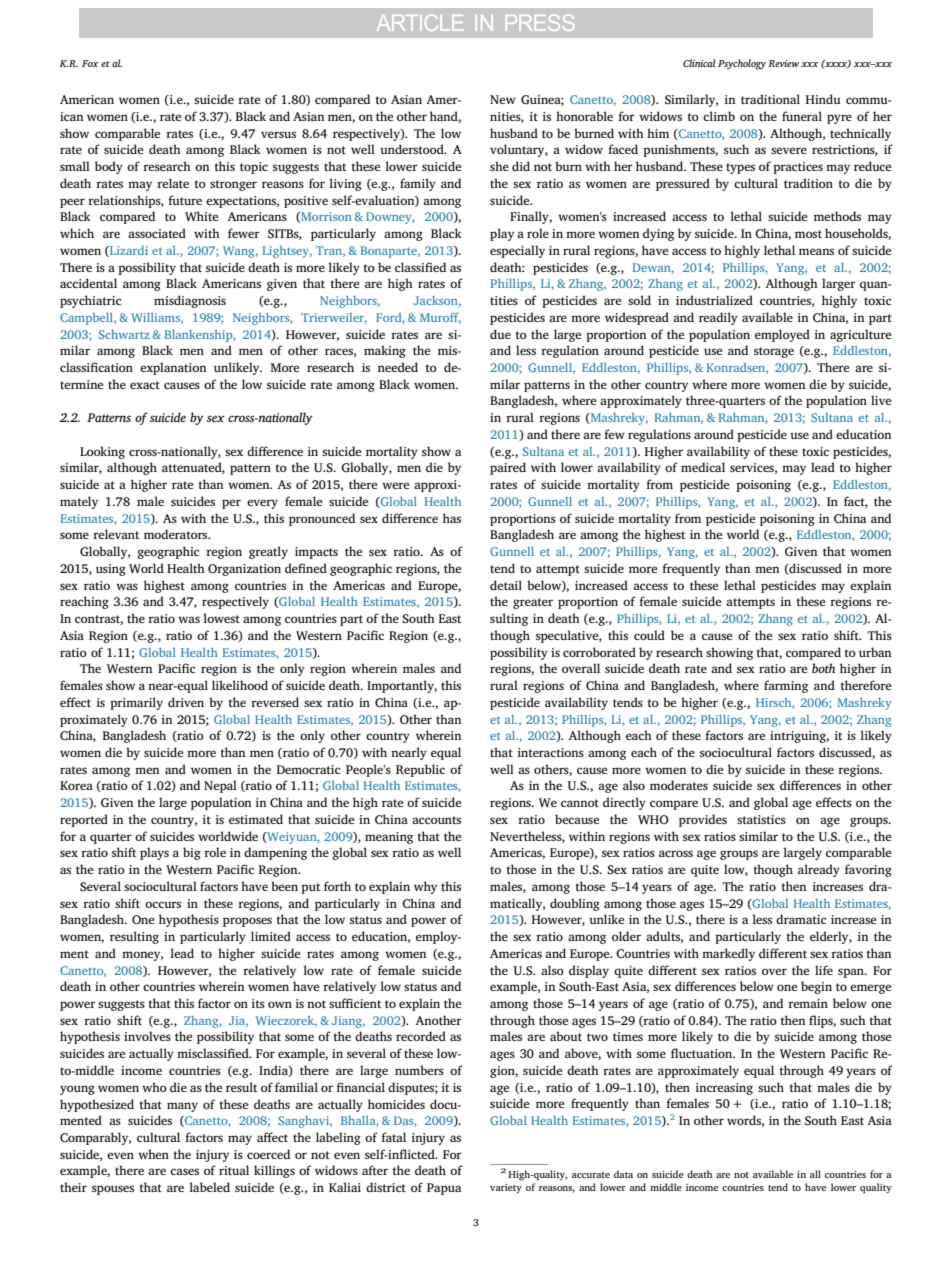  What do you see at coordinates (506, 1189) in the screenshot?
I see `variety` at bounding box center [506, 1189].
